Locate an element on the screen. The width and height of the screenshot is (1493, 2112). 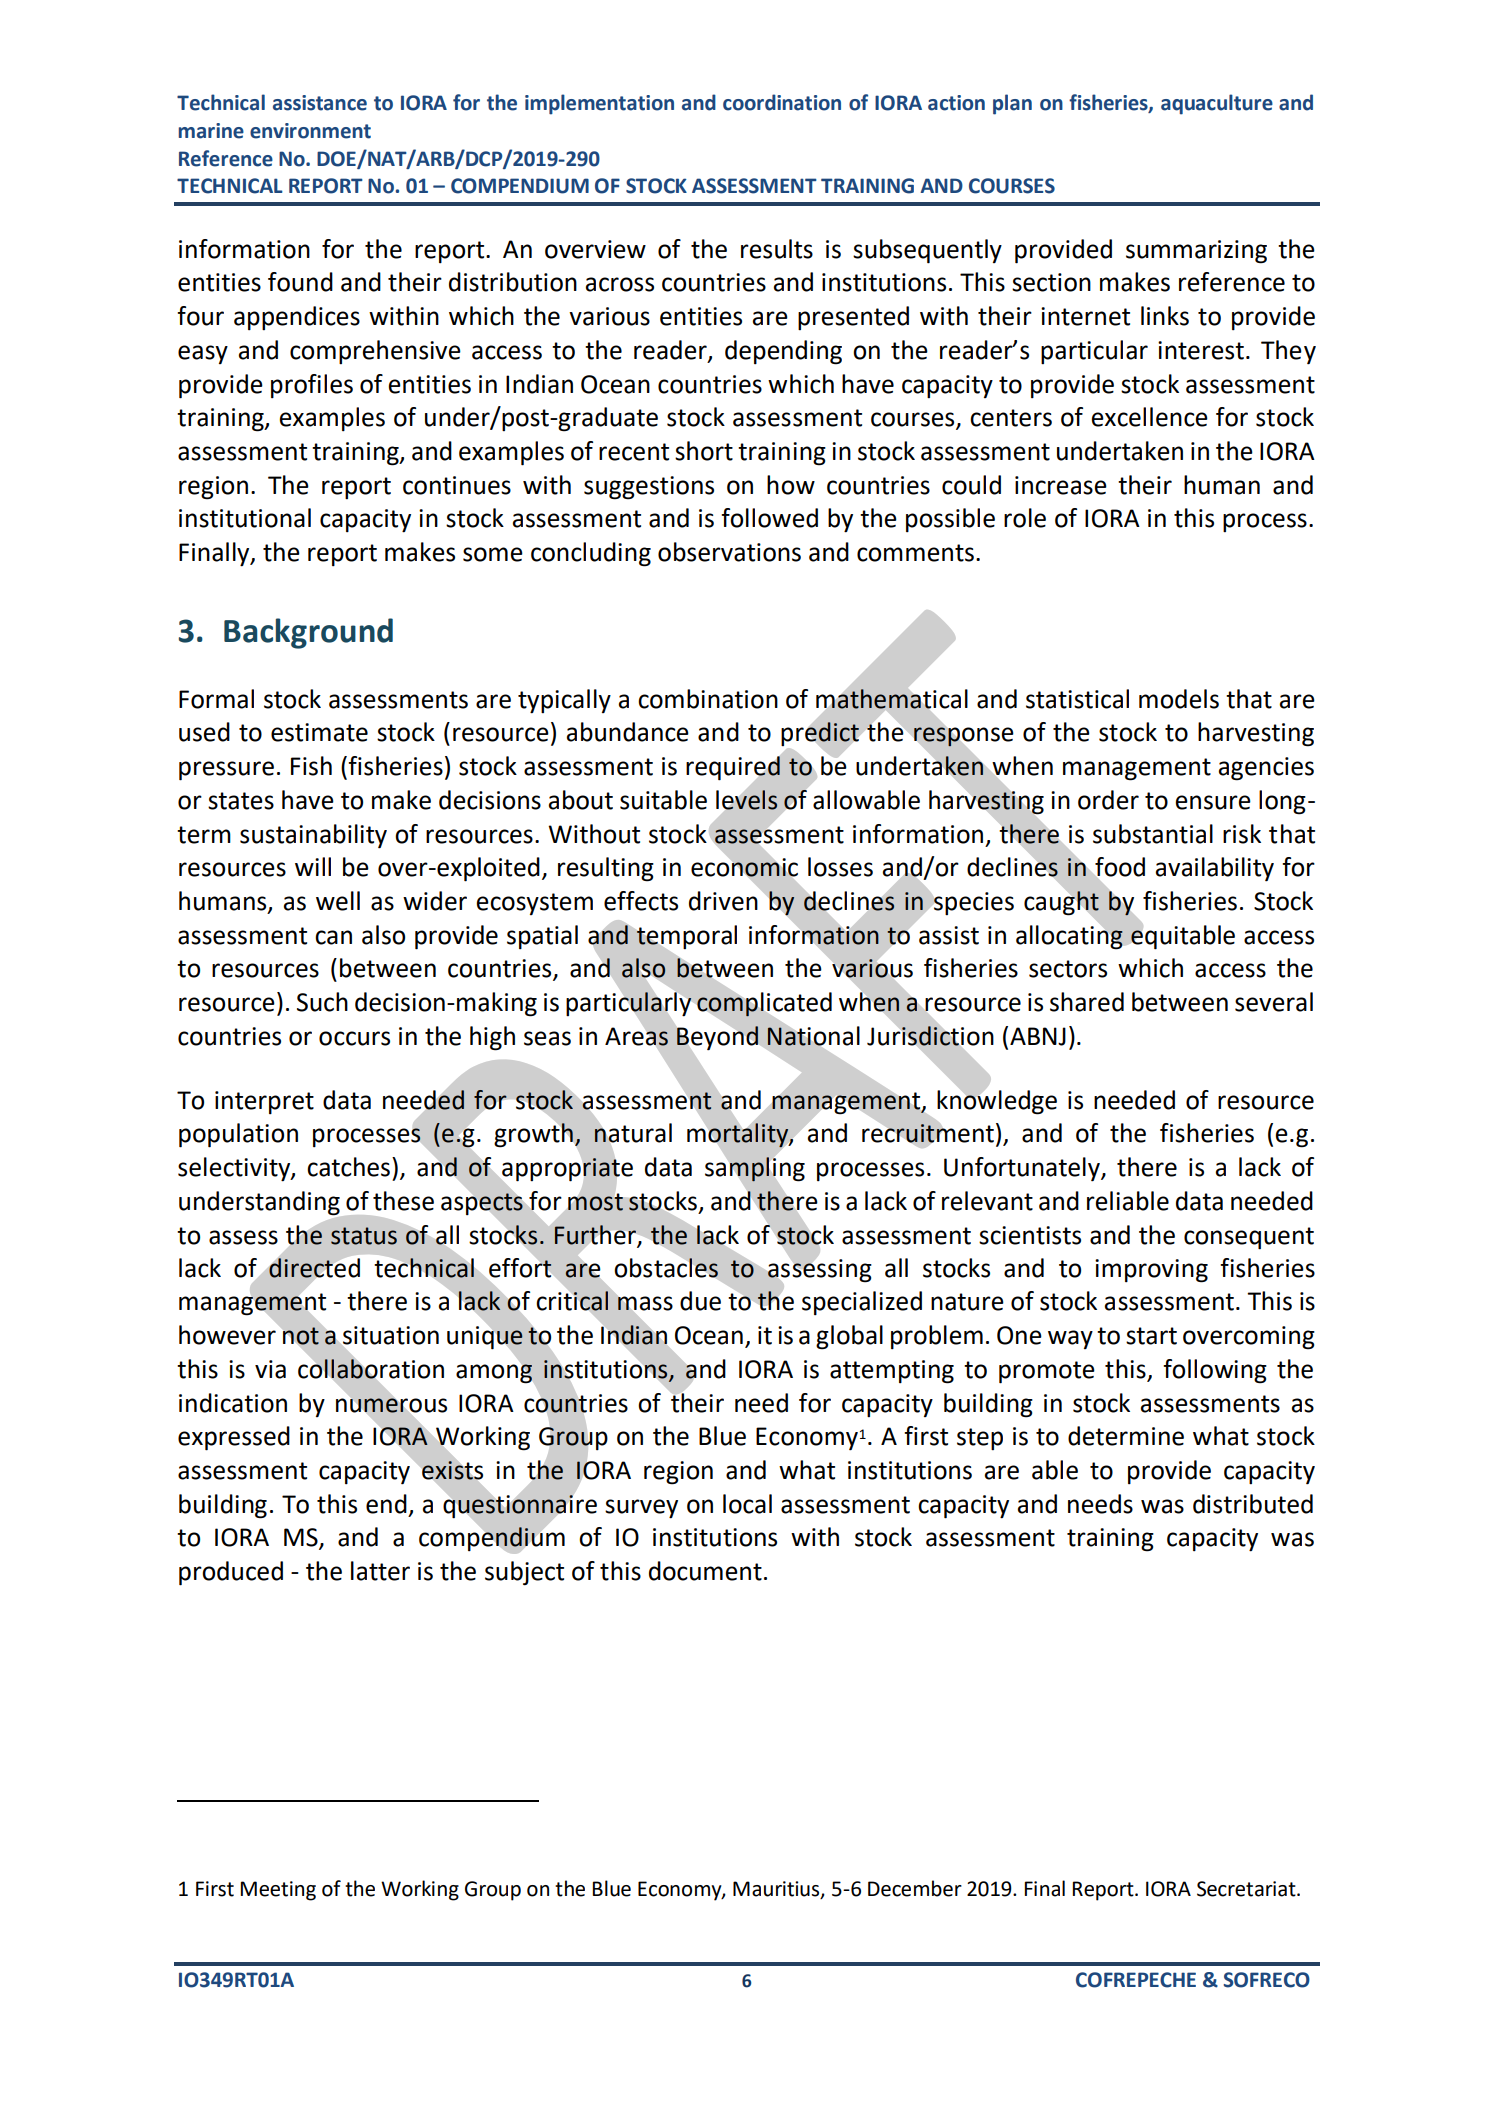
increase is located at coordinates (1061, 485).
